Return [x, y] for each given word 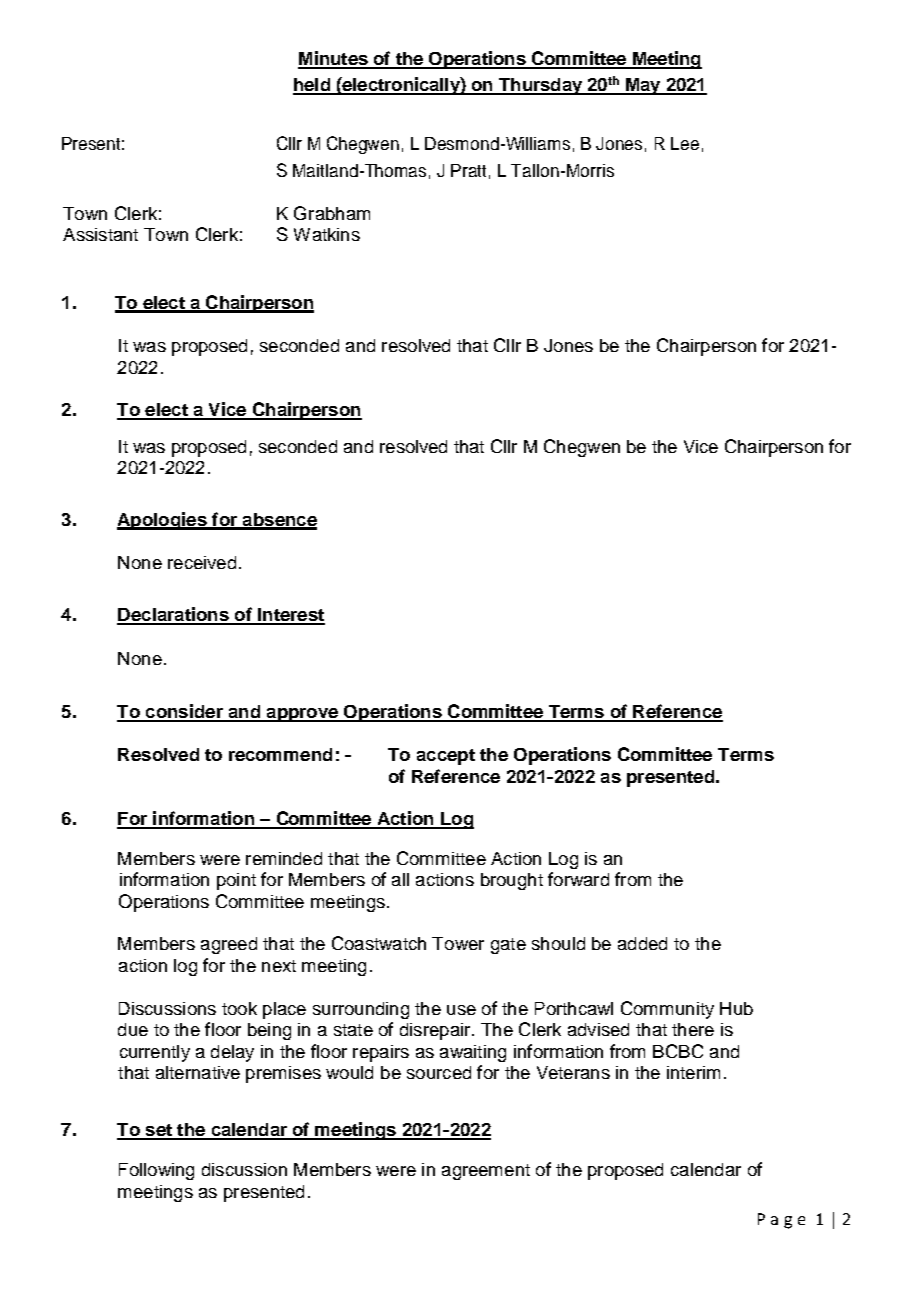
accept [446, 757]
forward [578, 879]
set [158, 1131]
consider [184, 712]
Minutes [334, 59]
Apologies [163, 521]
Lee [685, 143]
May [643, 86]
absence [278, 521]
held [312, 86]
